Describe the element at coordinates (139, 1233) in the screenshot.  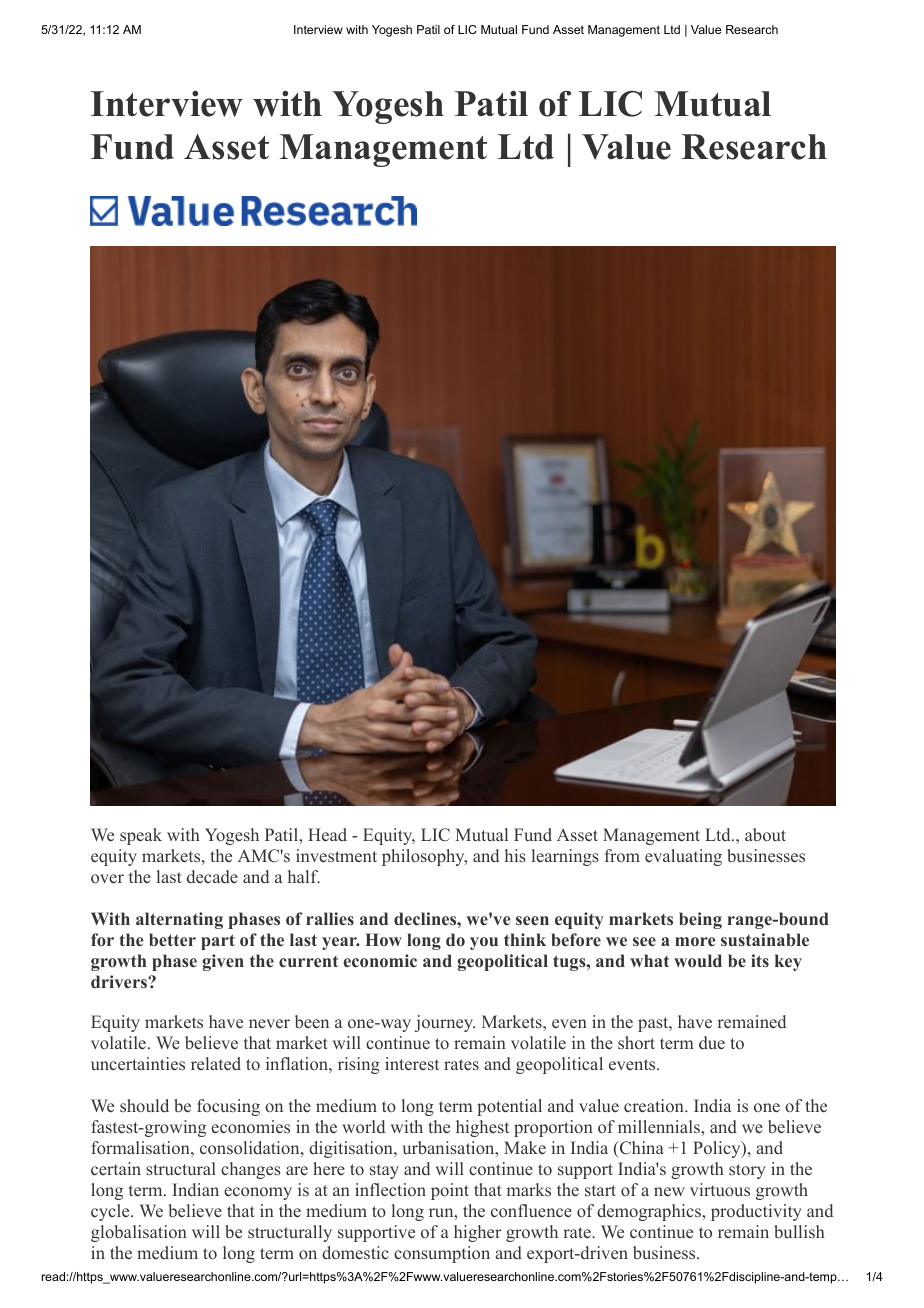
I see `globalisation` at that location.
